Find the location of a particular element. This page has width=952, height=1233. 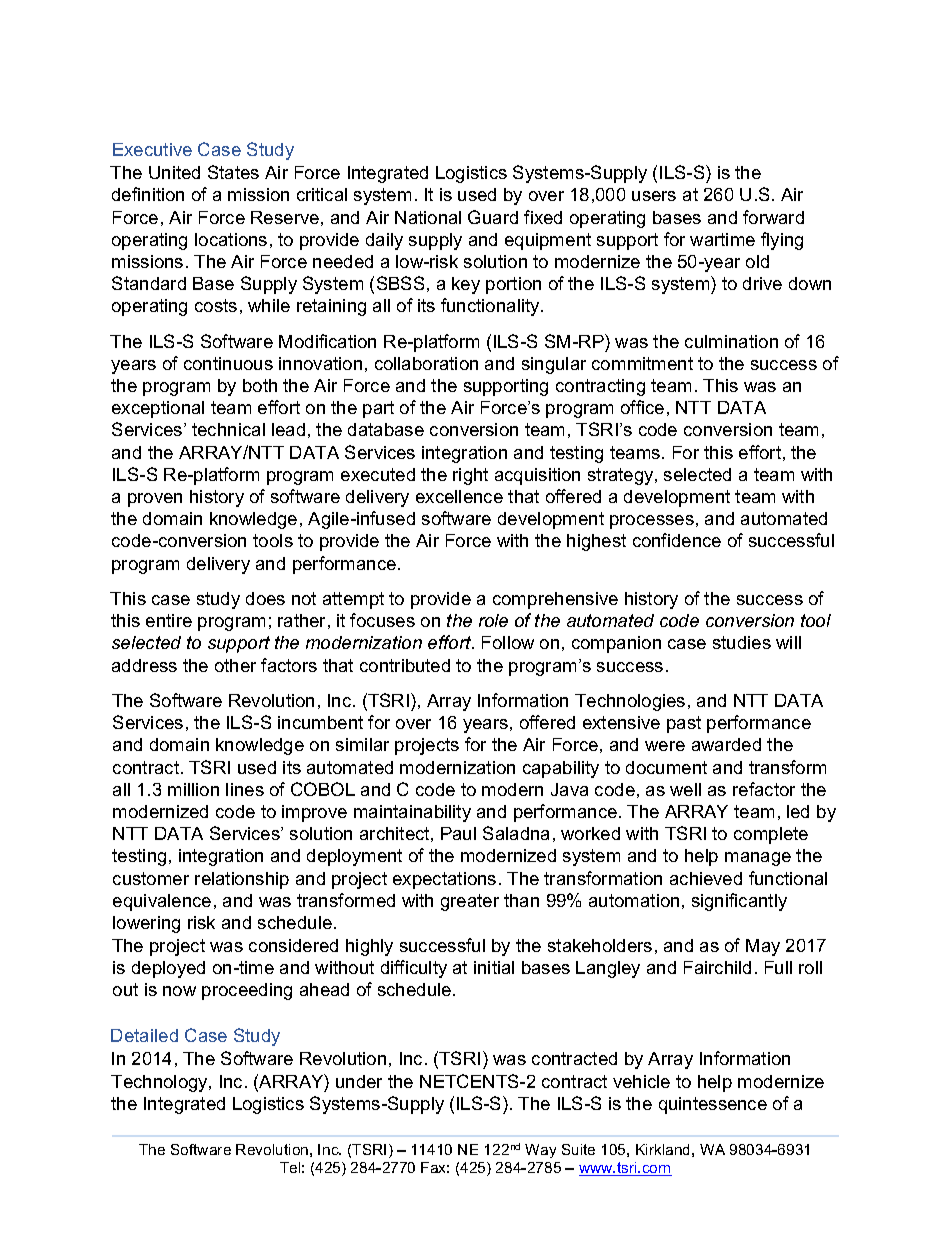

Guard is located at coordinates (493, 217).
